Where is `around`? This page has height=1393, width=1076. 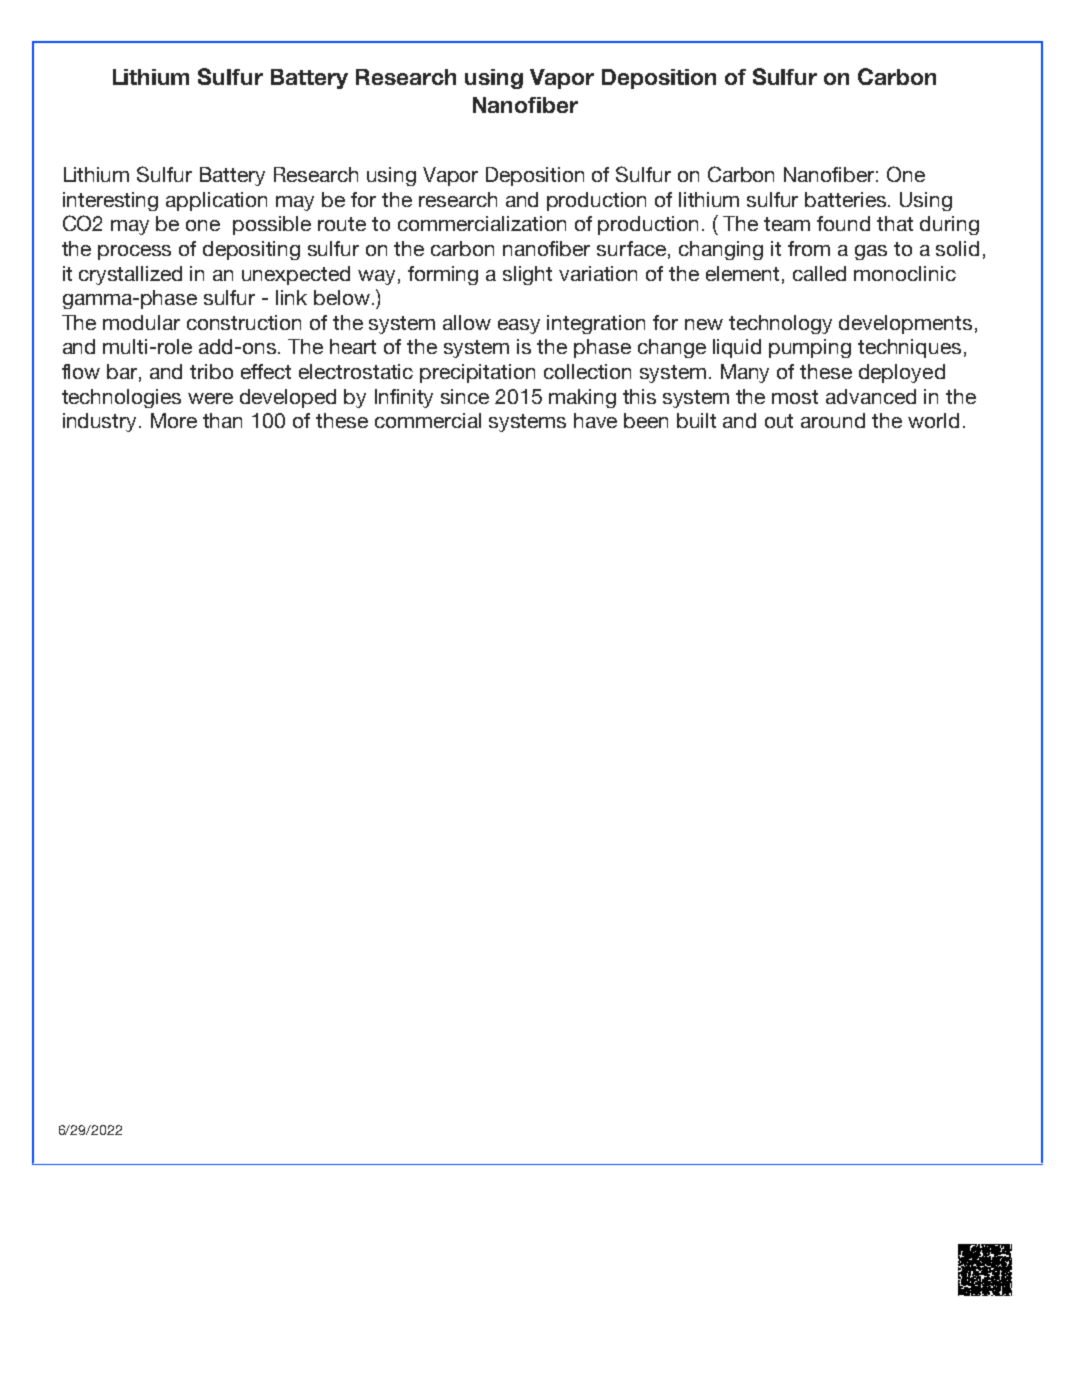
around is located at coordinates (833, 420).
